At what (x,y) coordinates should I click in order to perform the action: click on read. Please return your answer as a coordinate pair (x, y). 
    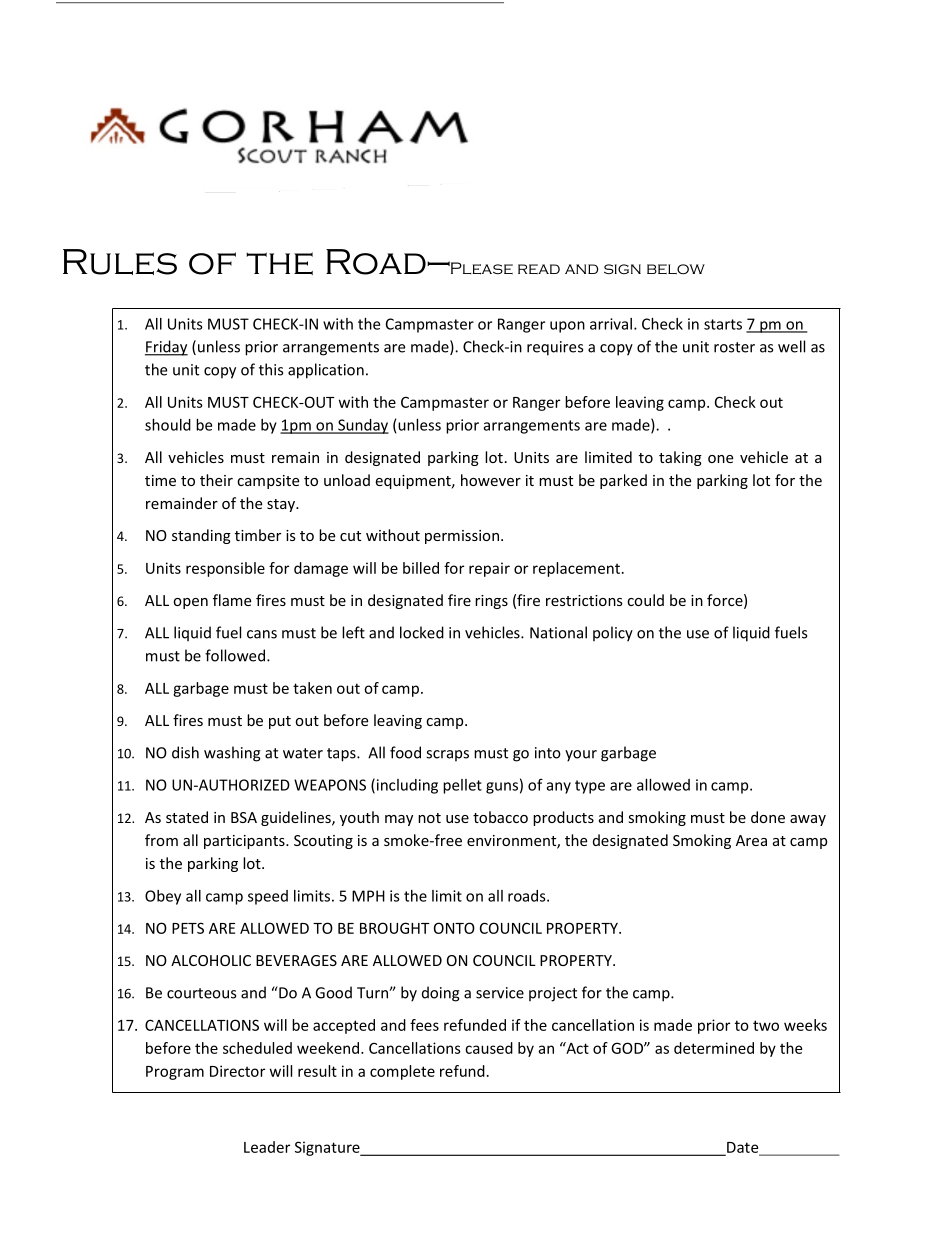
    Looking at the image, I should click on (539, 269).
